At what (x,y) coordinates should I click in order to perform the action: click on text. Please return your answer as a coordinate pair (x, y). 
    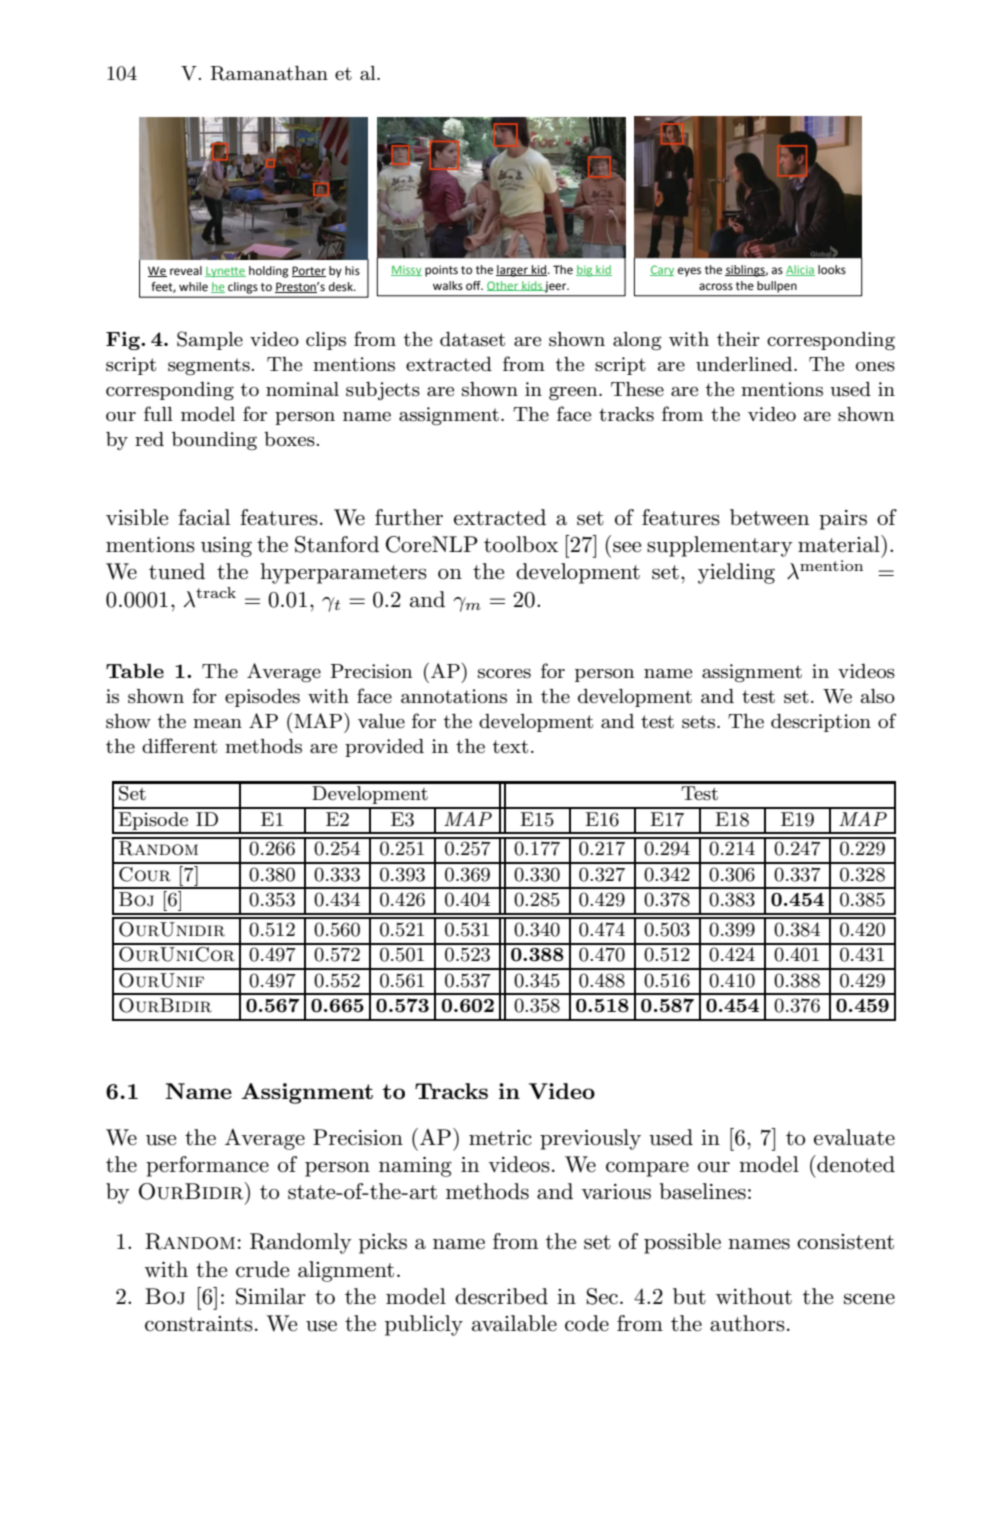
    Looking at the image, I should click on (510, 746).
